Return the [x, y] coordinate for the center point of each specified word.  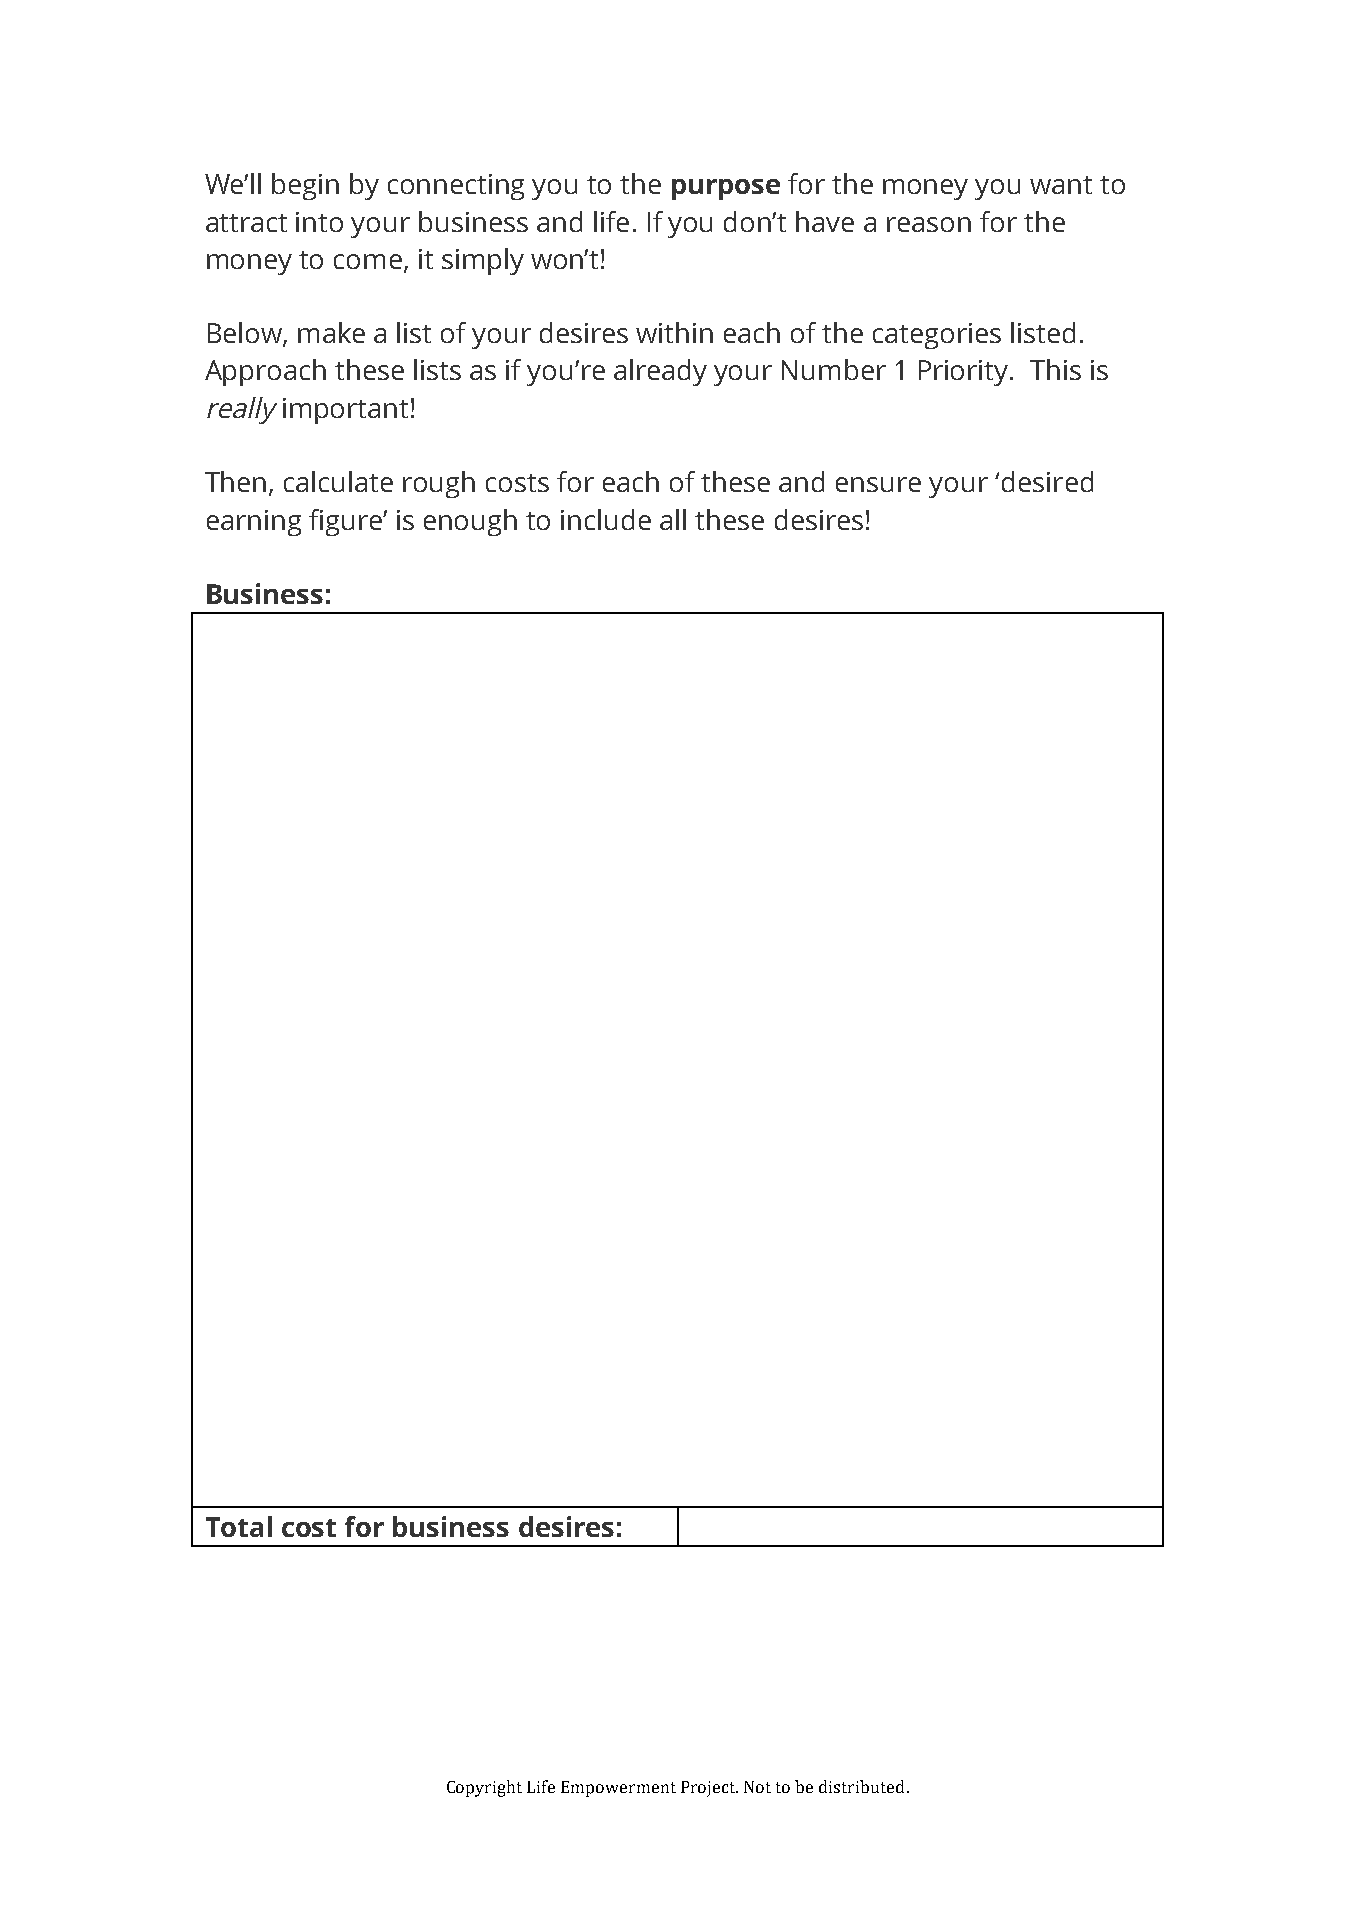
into [319, 222]
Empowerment [618, 1789]
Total [239, 1526]
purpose [726, 189]
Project [709, 1789]
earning [254, 523]
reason [929, 224]
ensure [878, 484]
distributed [861, 1786]
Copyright [484, 1788]
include [606, 519]
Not [757, 1787]
